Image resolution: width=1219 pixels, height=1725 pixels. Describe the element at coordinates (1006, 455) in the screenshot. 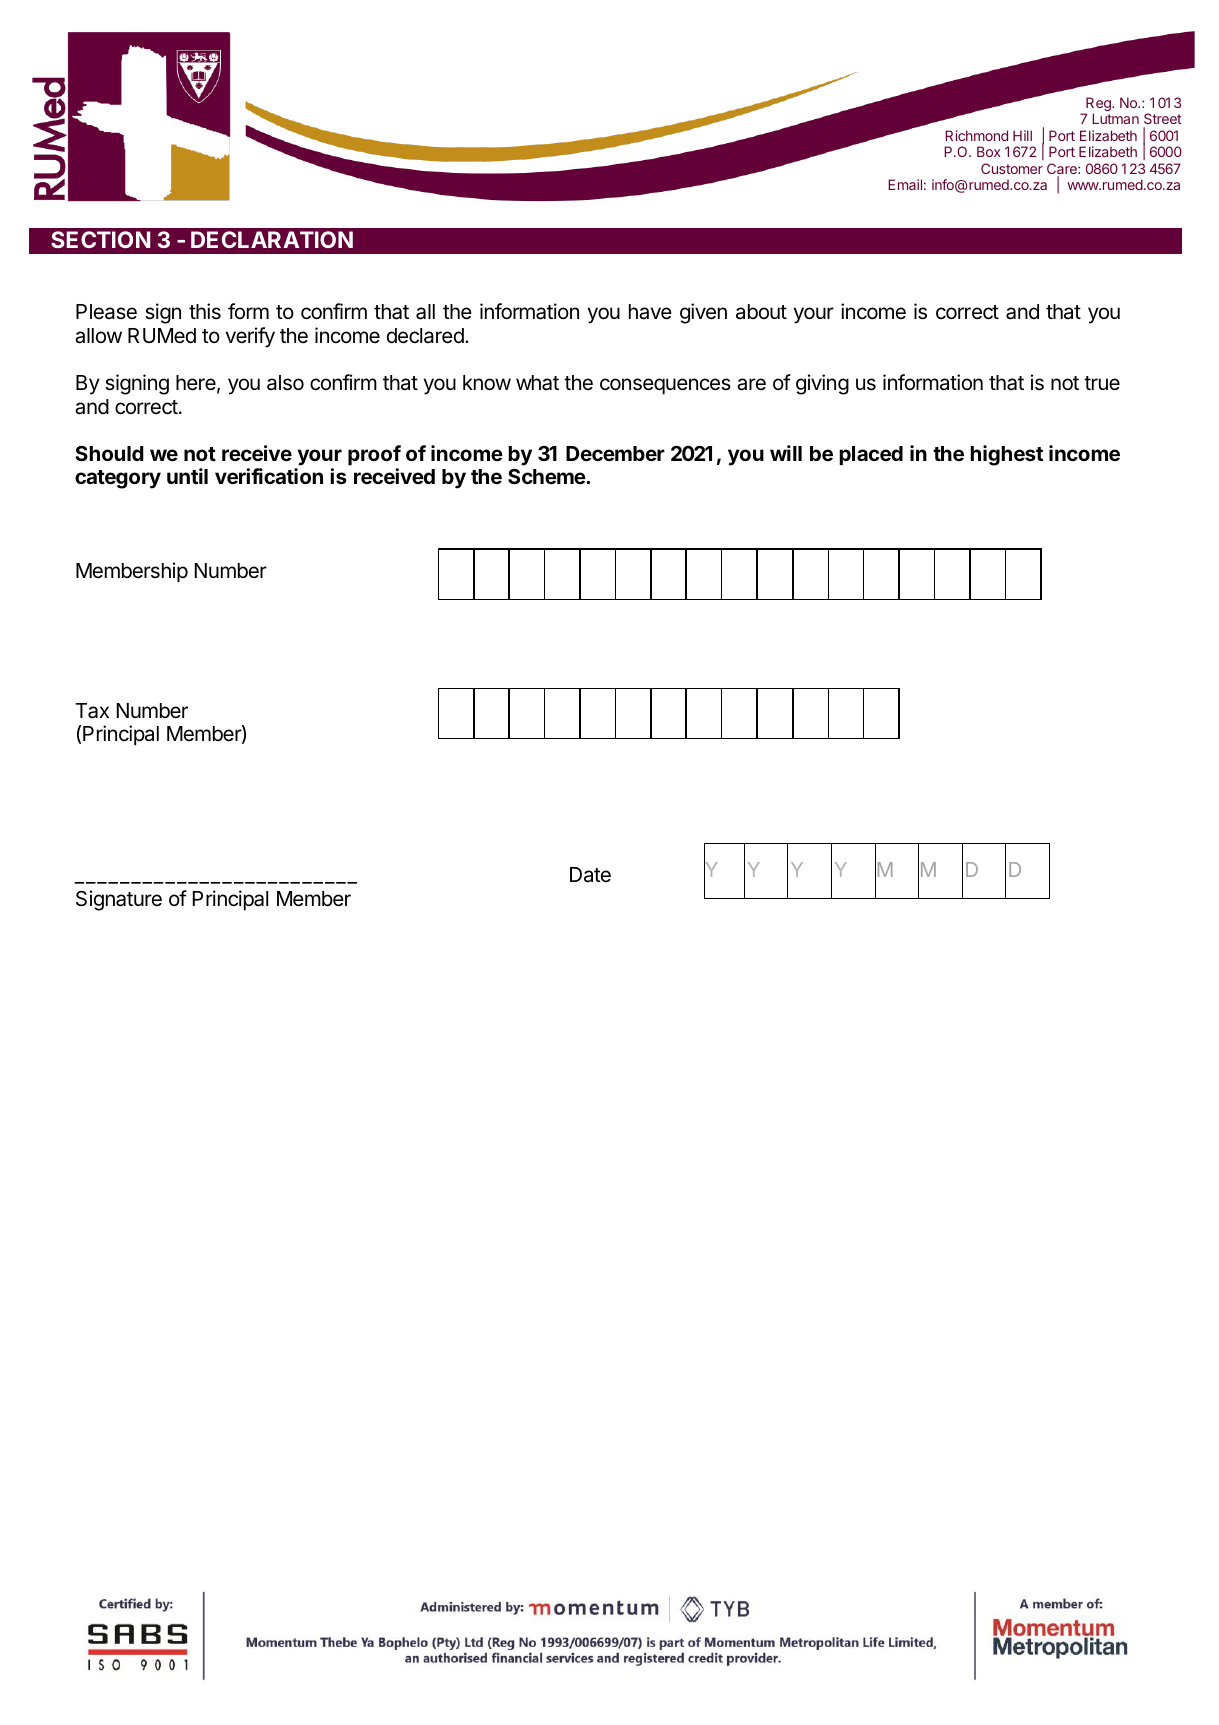

I see `highest` at that location.
